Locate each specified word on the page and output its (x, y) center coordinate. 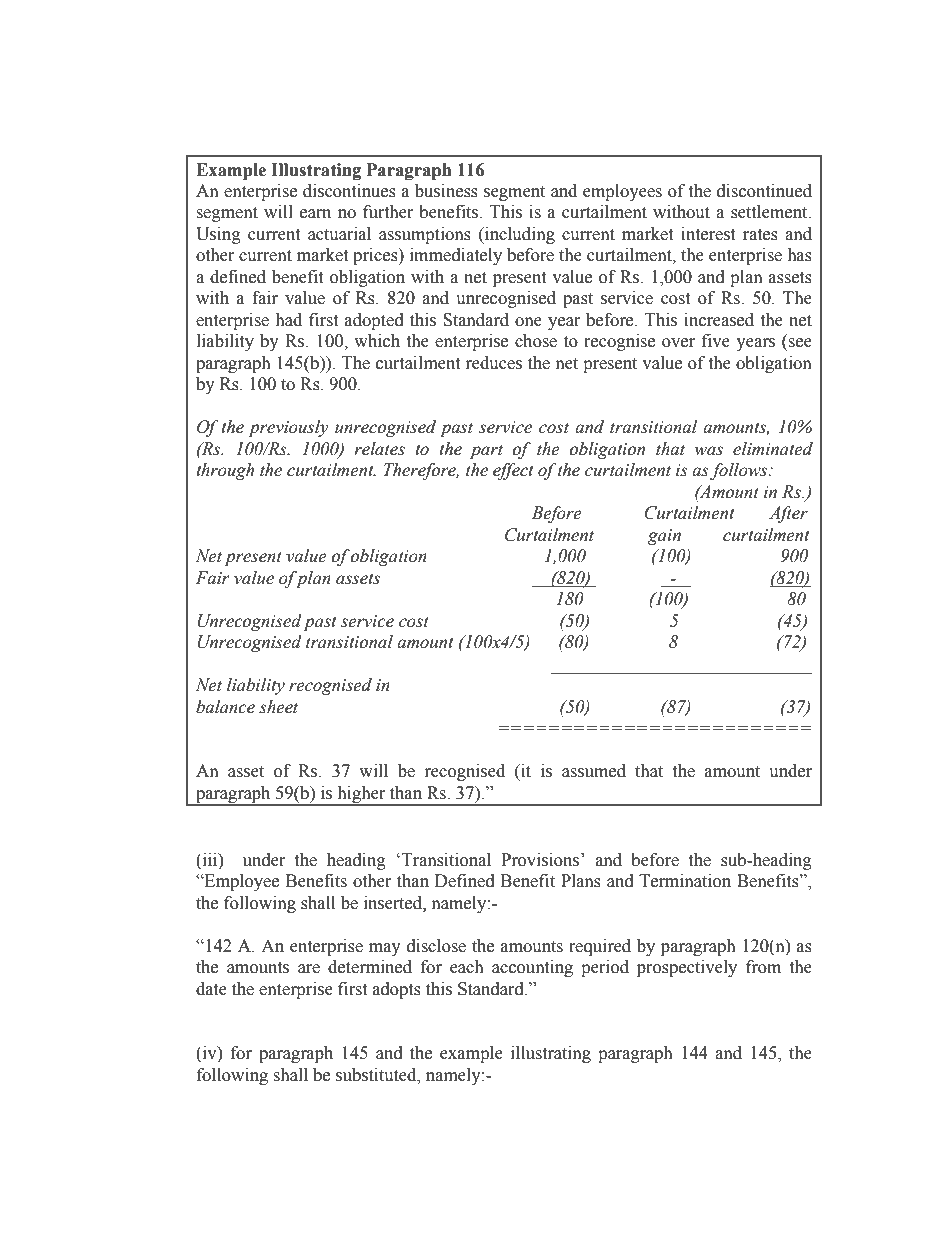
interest (708, 234)
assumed (594, 771)
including (519, 235)
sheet (278, 707)
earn (315, 214)
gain (664, 537)
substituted (377, 1075)
